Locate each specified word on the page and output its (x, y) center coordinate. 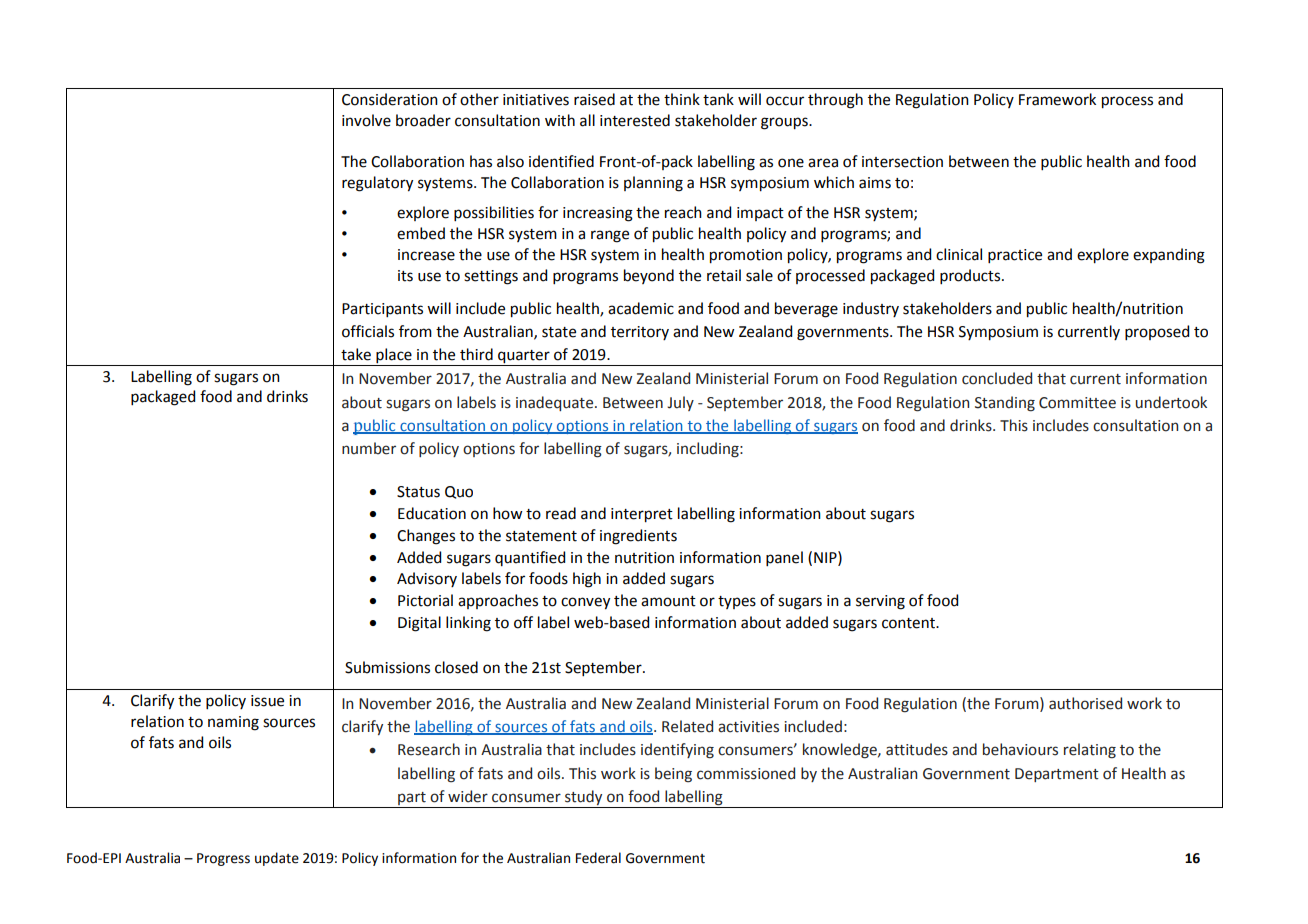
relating (1090, 751)
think (682, 99)
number (369, 448)
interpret (642, 515)
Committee (1077, 403)
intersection (902, 162)
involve (366, 120)
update (277, 859)
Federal (598, 858)
